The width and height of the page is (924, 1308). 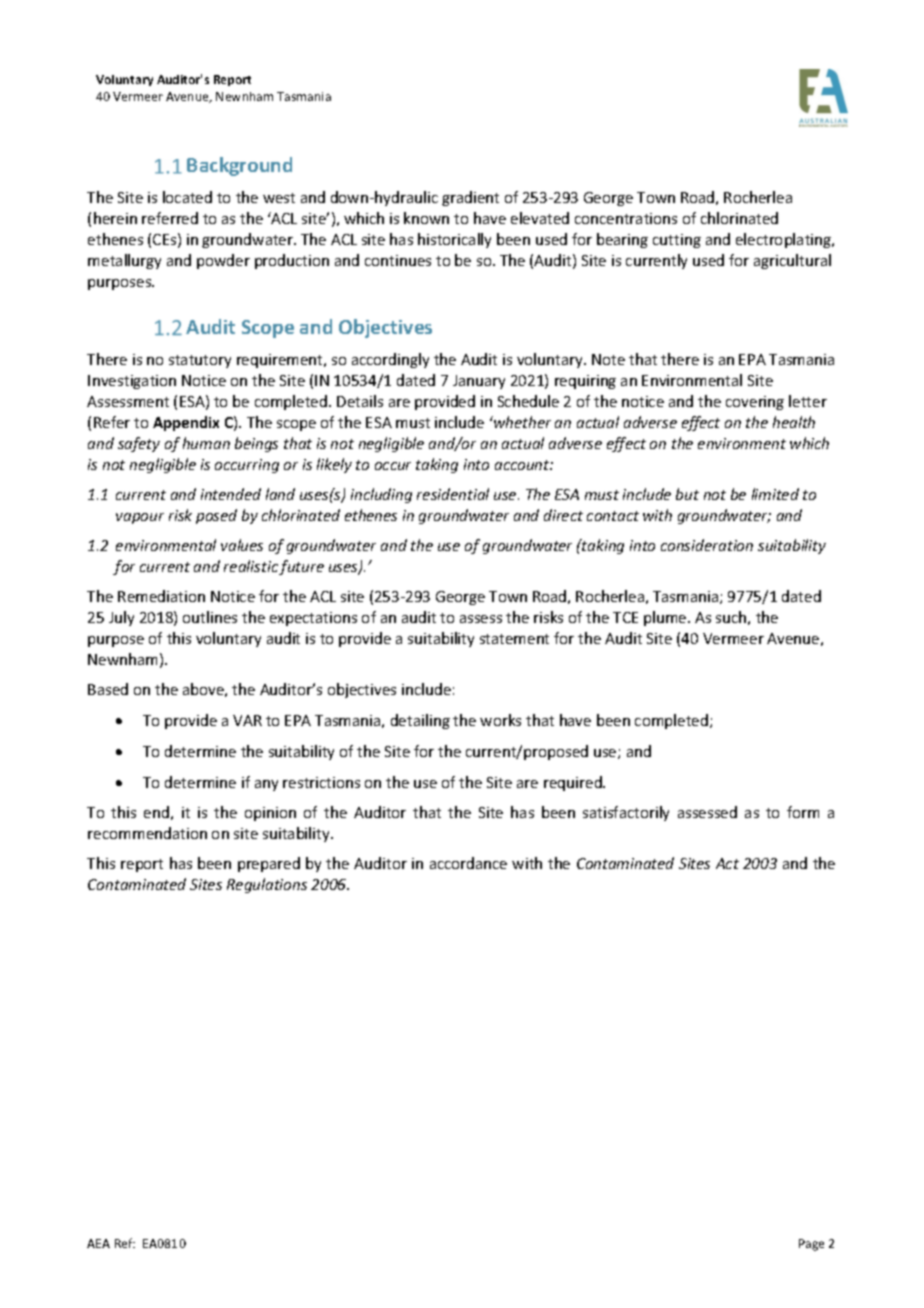 What do you see at coordinates (453, 494) in the page?
I see `residential` at bounding box center [453, 494].
